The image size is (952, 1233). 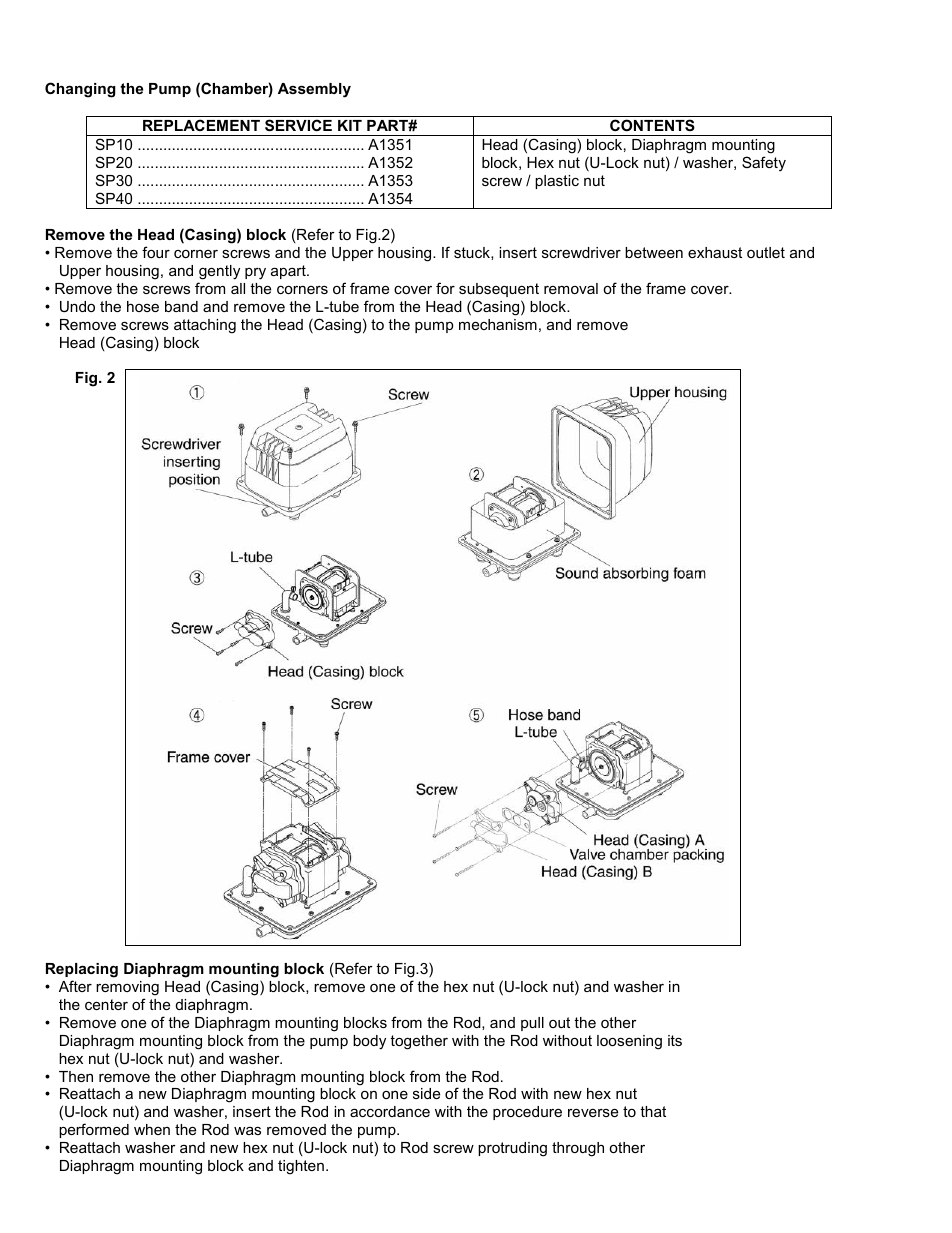 What do you see at coordinates (82, 970) in the document?
I see `Replacing` at bounding box center [82, 970].
